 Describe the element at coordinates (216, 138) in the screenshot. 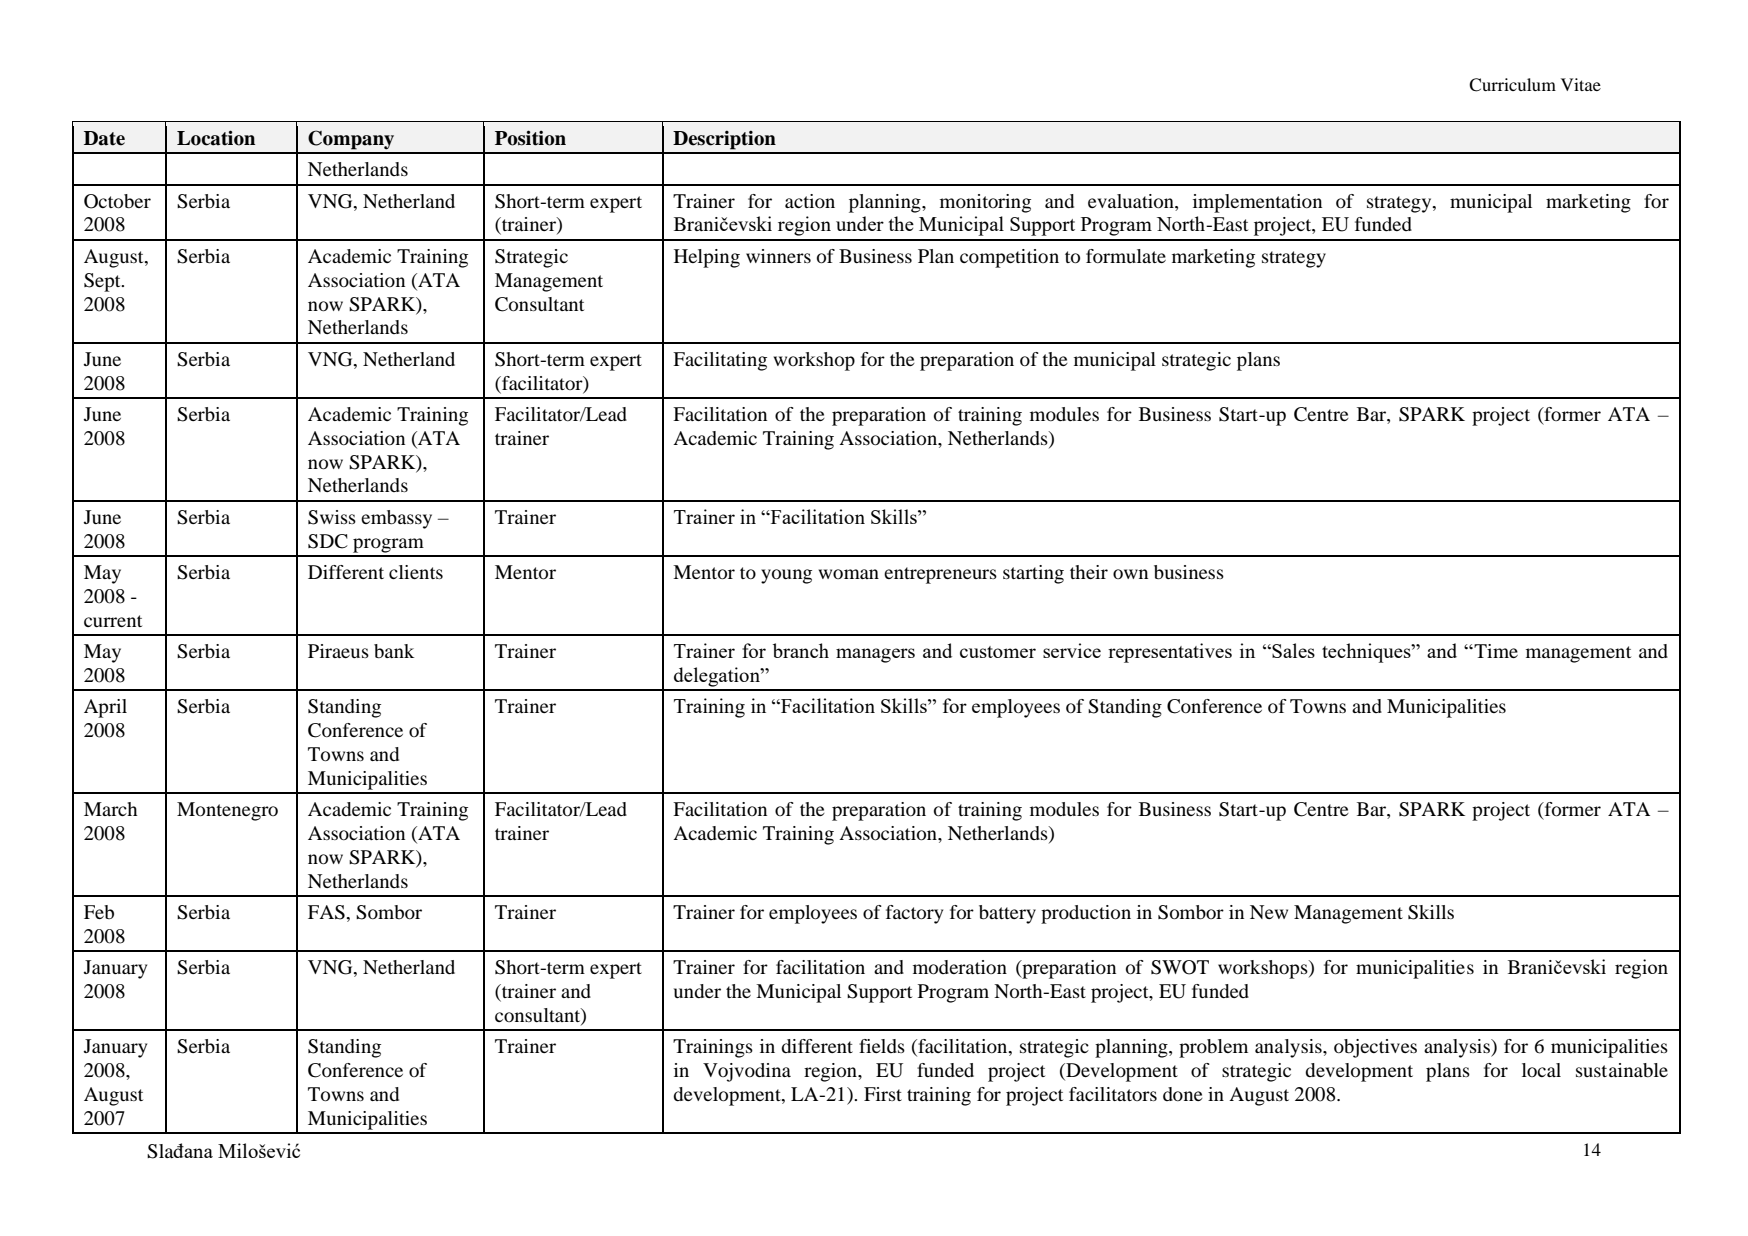

I see `Location` at that location.
